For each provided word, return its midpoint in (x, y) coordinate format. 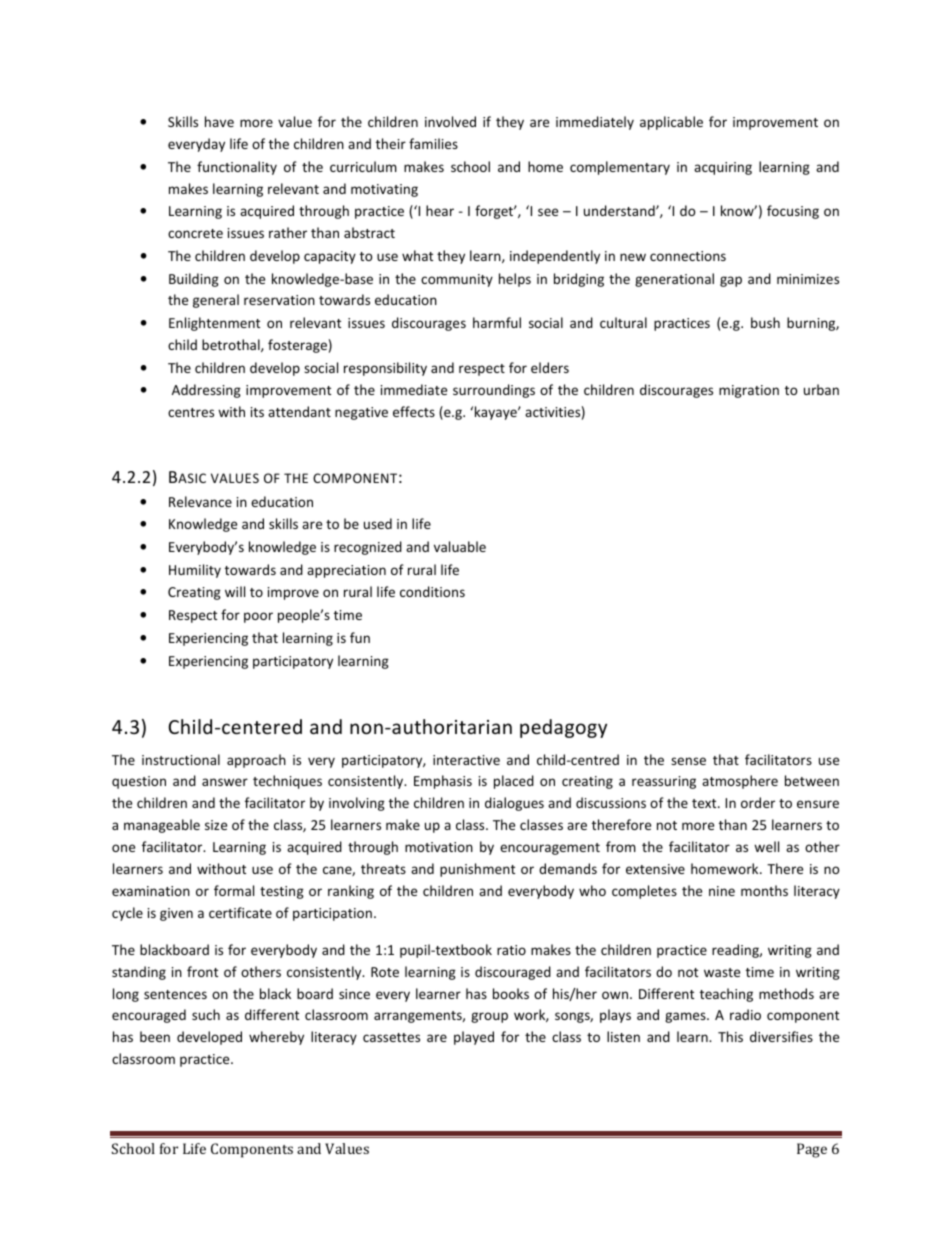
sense (688, 761)
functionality (237, 168)
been (155, 1036)
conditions (432, 591)
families (433, 143)
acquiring (723, 168)
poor (258, 617)
